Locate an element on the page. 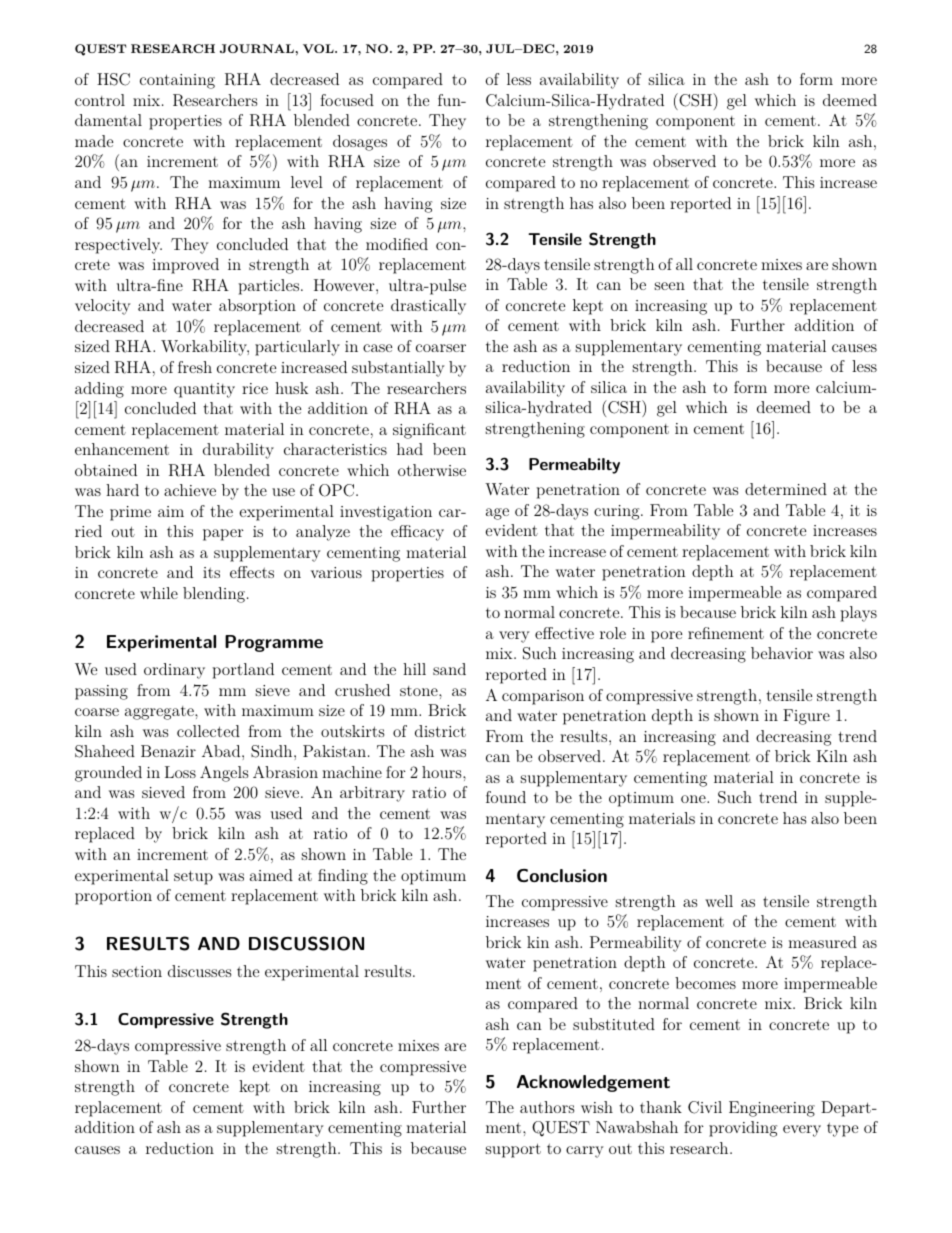  achieve is located at coordinates (190, 490).
